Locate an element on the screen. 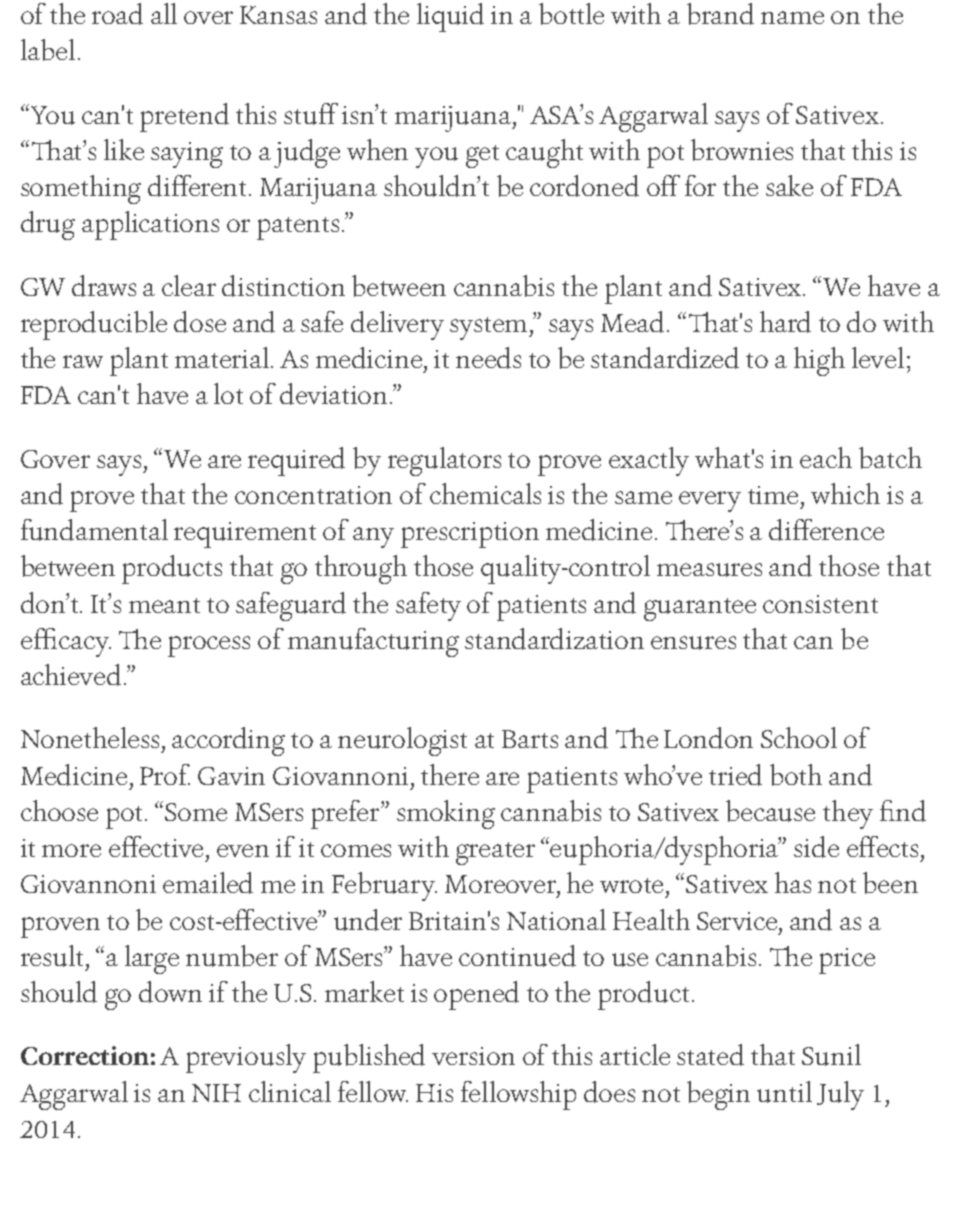 The image size is (967, 1232). needs is located at coordinates (488, 358).
